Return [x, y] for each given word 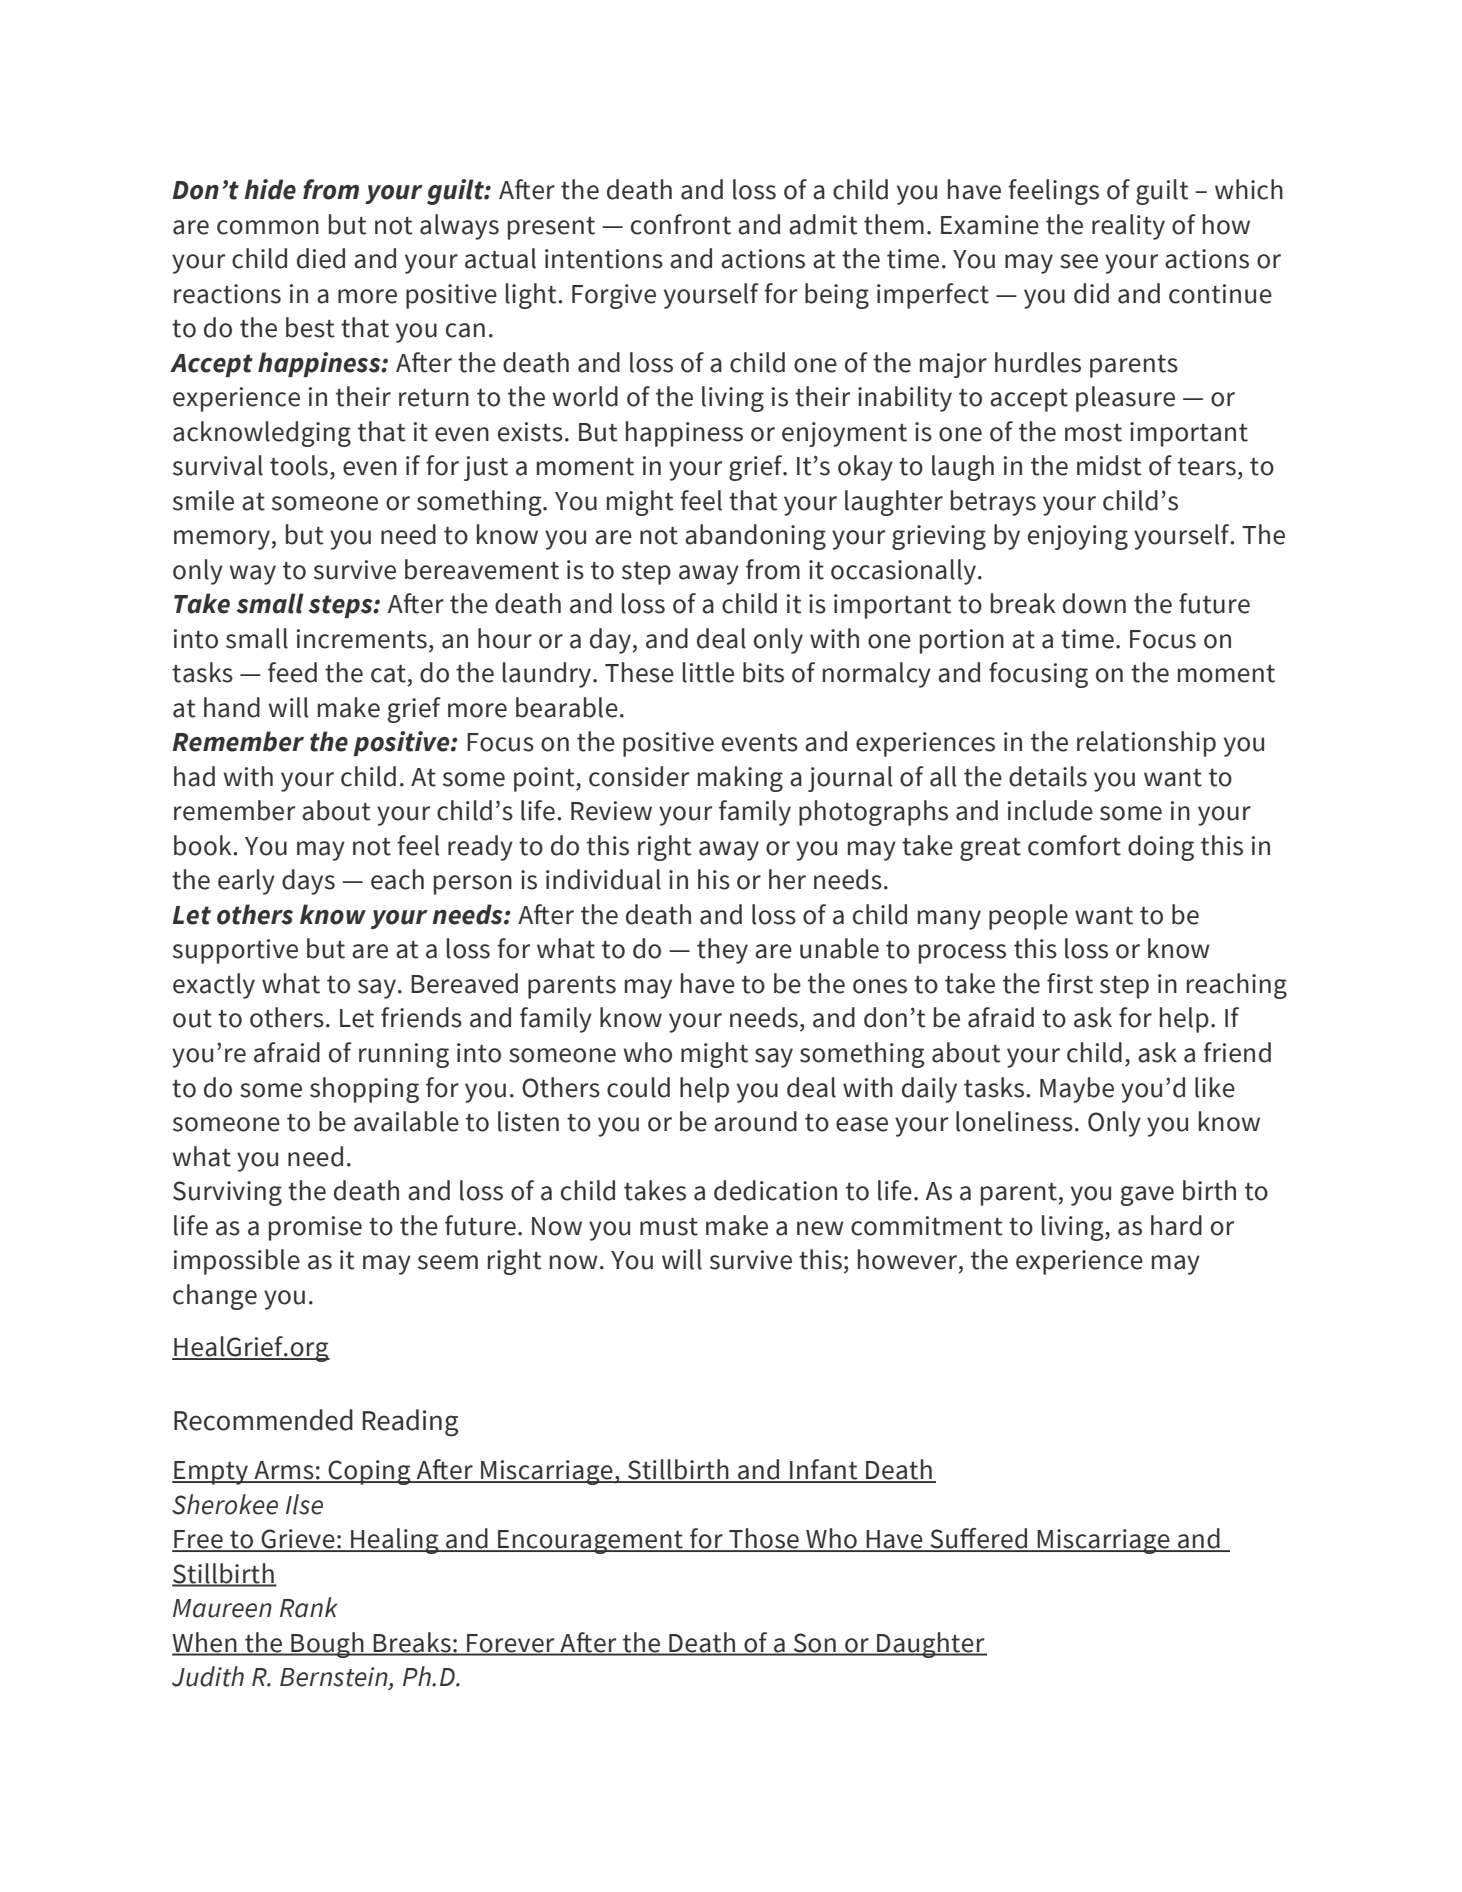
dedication [775, 1190]
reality [1128, 227]
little [708, 672]
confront [681, 224]
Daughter [931, 1645]
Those [764, 1539]
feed [292, 672]
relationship [1146, 744]
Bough [327, 1645]
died [321, 258]
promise [315, 1228]
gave [1147, 1196]
